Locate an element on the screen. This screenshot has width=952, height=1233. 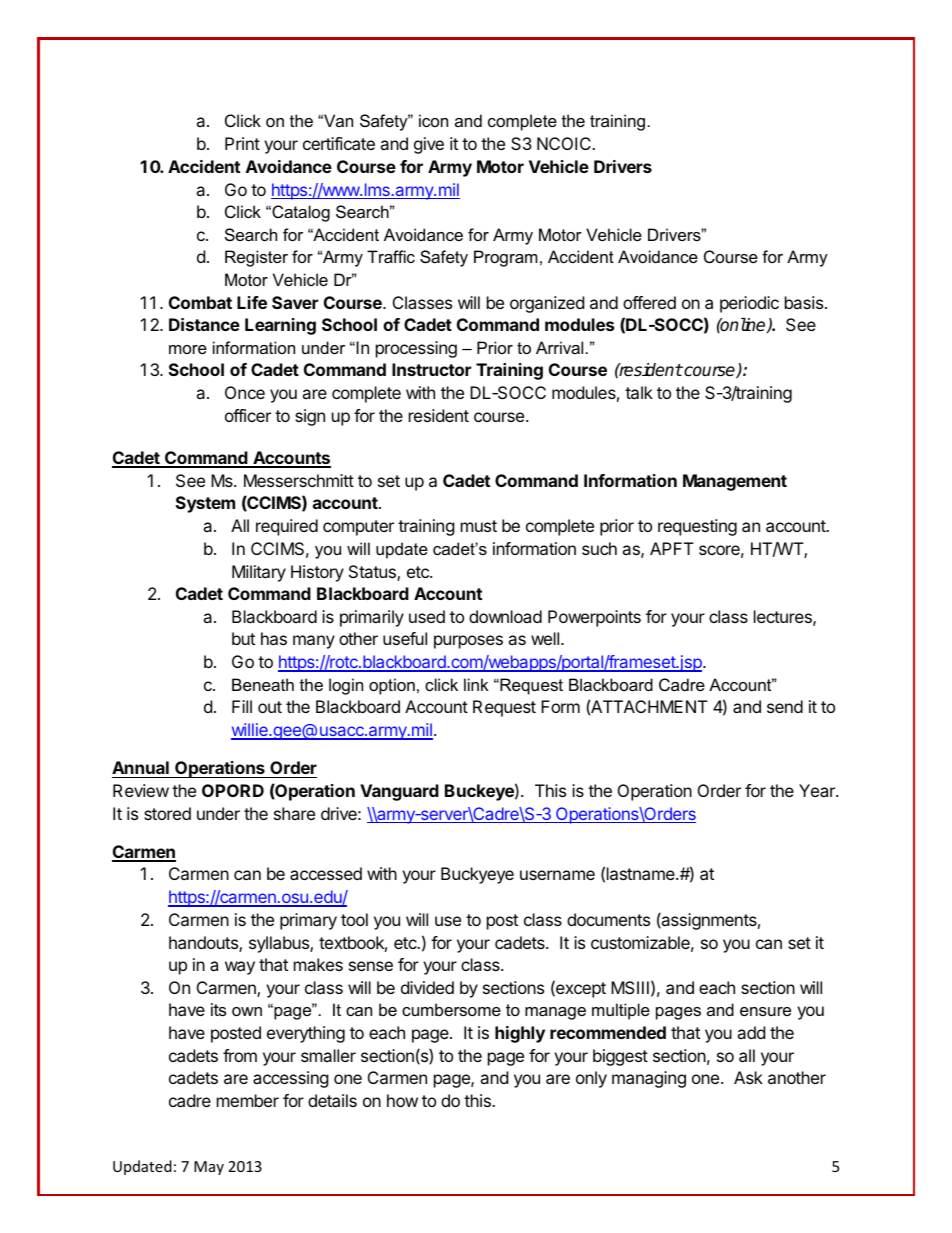
give is located at coordinates (429, 145).
